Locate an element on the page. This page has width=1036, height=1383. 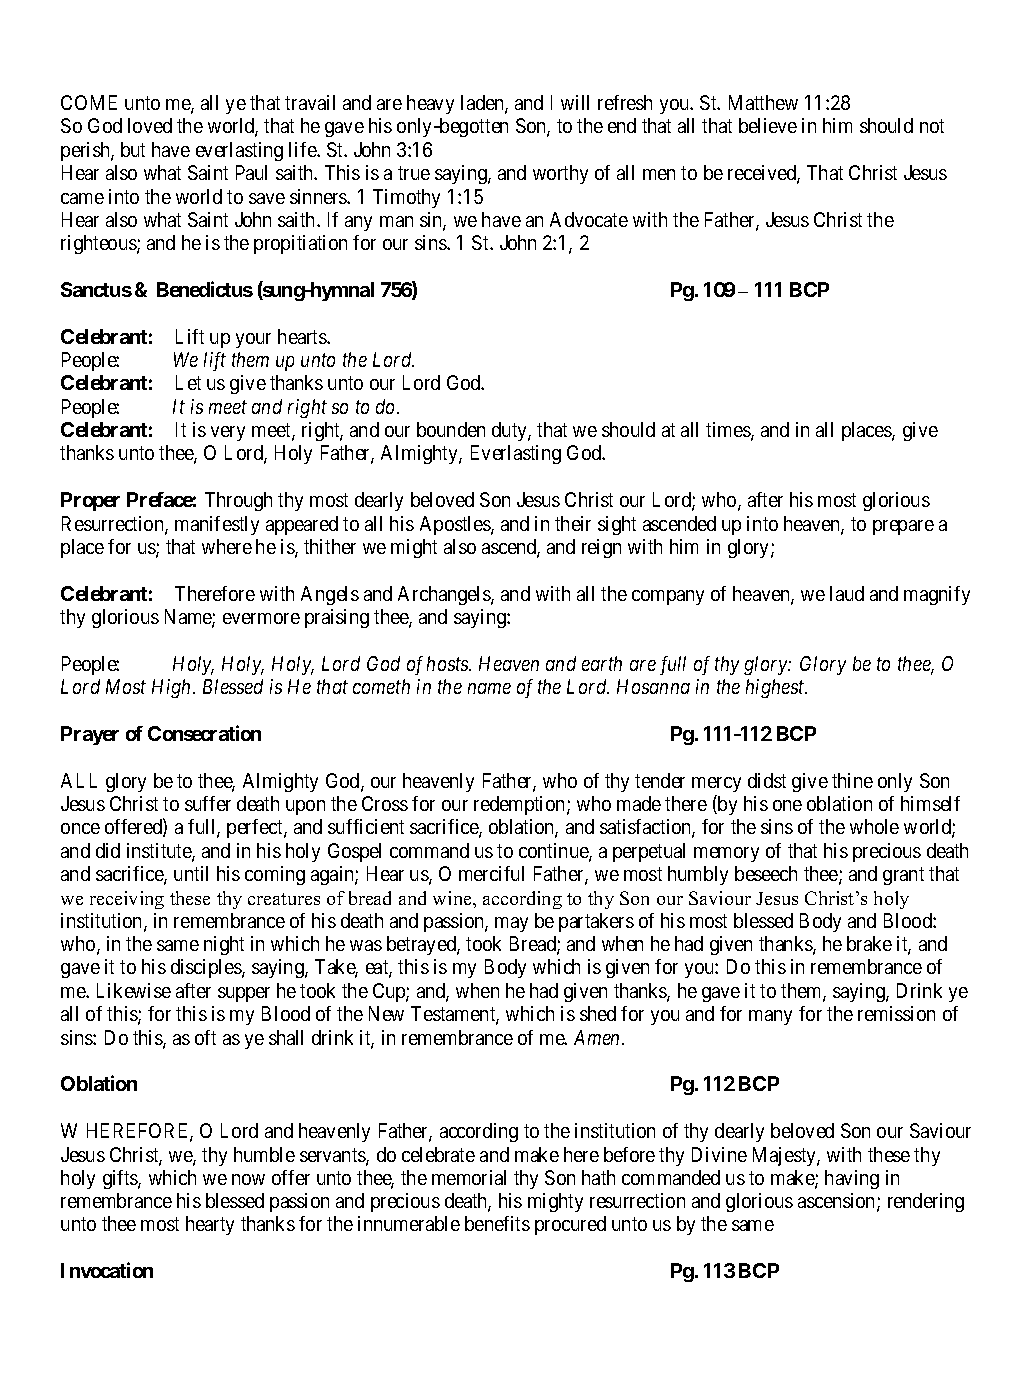
until is located at coordinates (191, 873).
